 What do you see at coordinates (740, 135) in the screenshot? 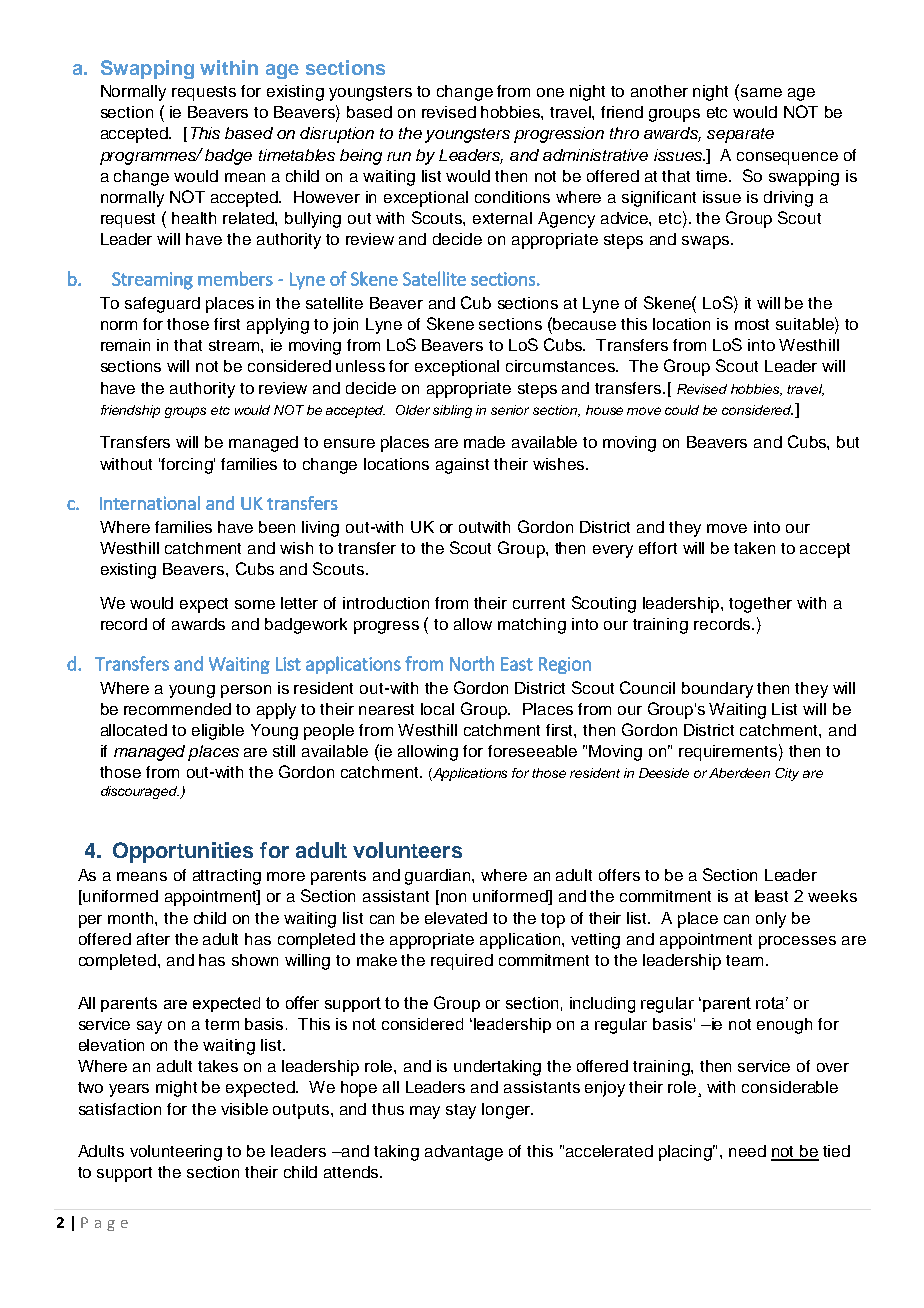
I see `separate` at bounding box center [740, 135].
